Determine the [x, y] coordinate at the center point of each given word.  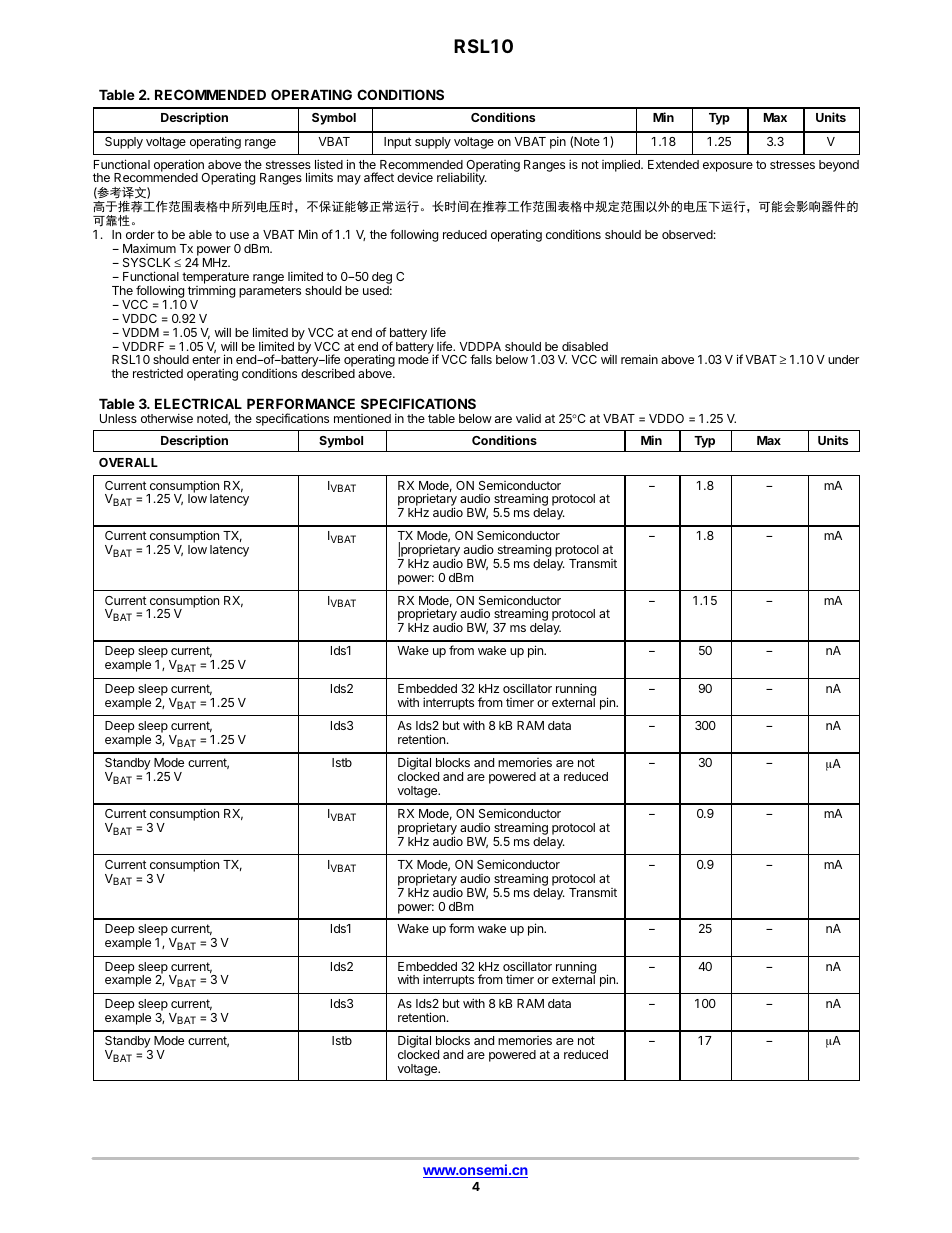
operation [180, 166]
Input [398, 143]
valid [528, 418]
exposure [728, 167]
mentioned [362, 418]
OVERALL [128, 462]
